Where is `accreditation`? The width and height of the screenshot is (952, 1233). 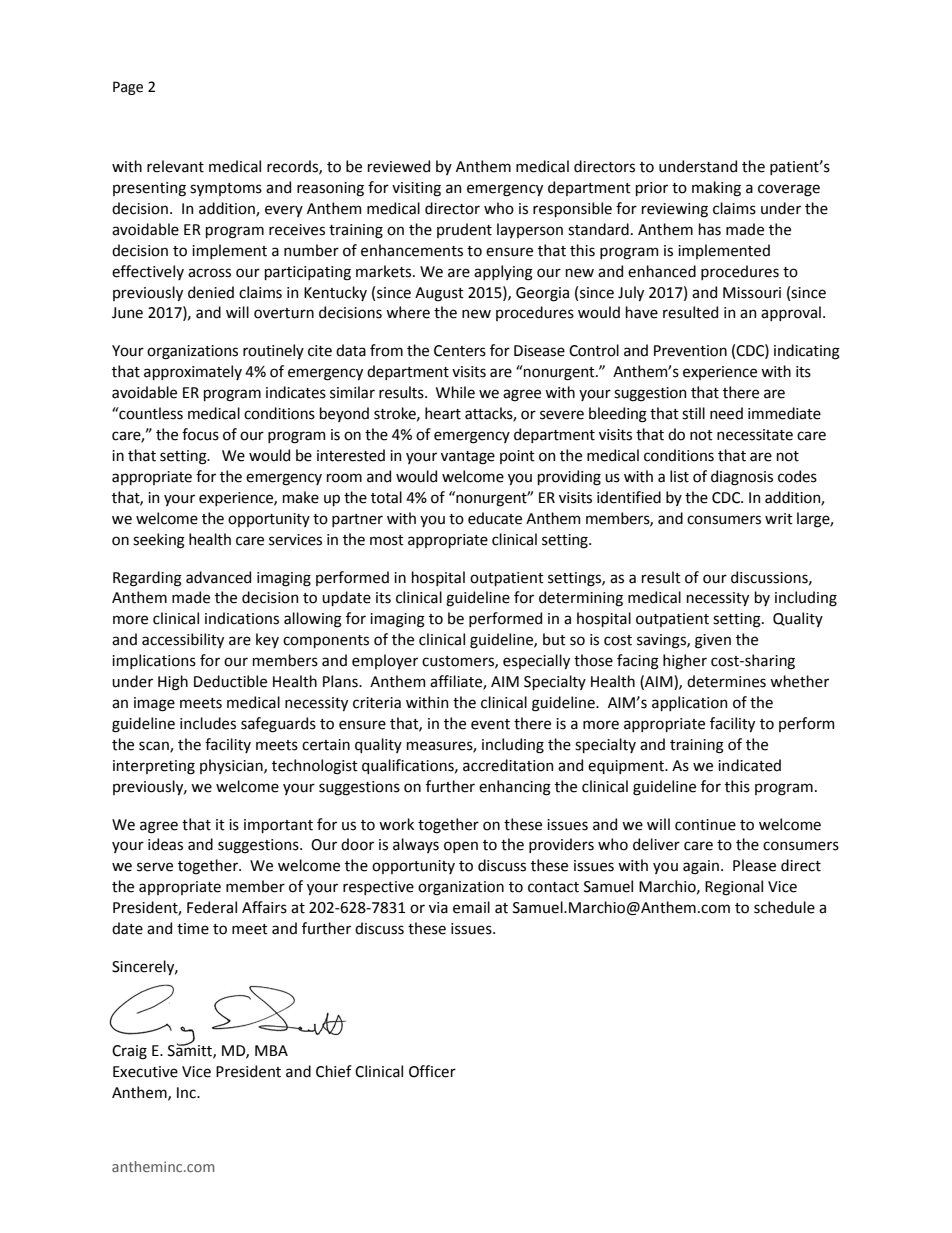 accreditation is located at coordinates (508, 765).
